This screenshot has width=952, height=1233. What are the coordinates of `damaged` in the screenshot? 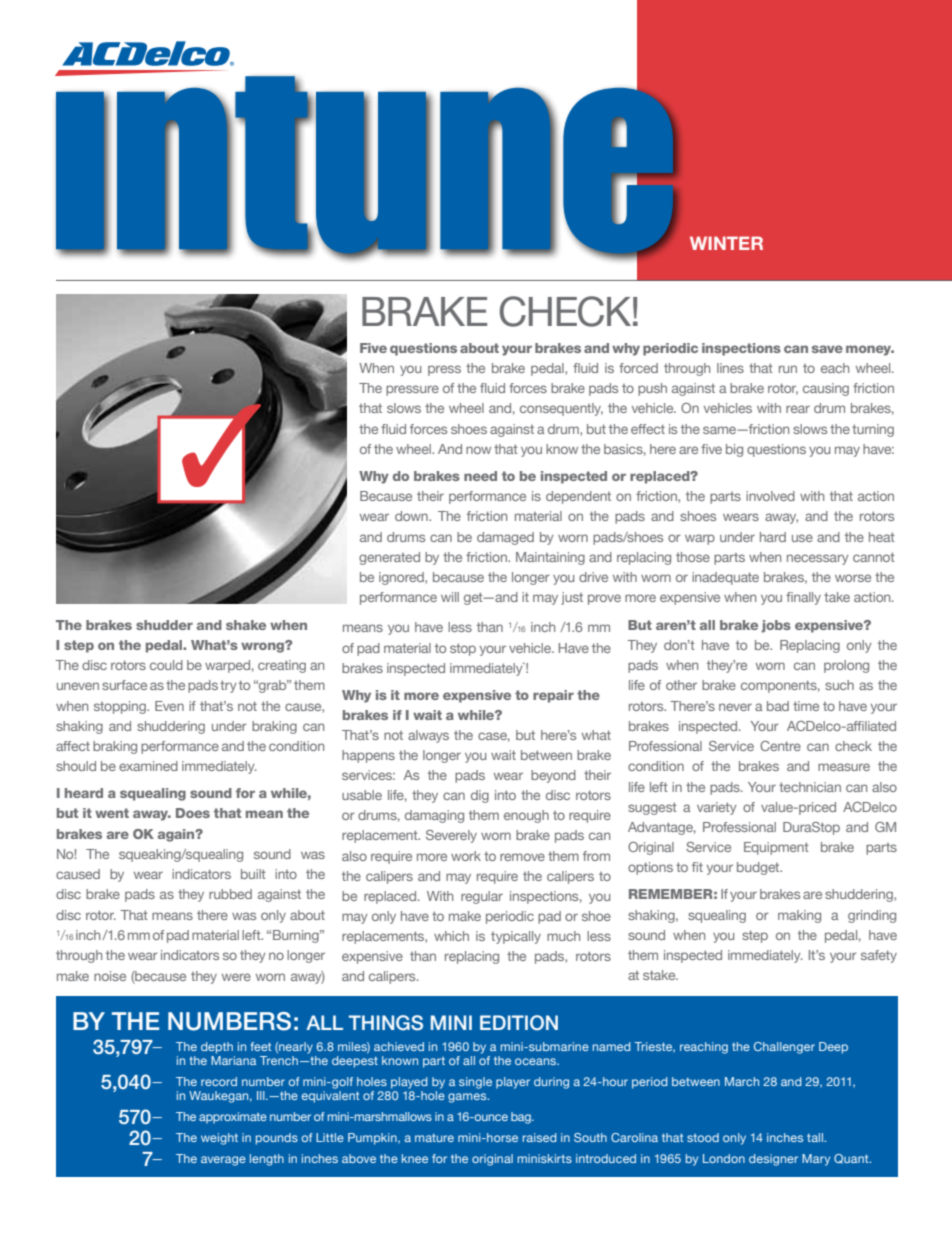 It's located at (505, 538).
